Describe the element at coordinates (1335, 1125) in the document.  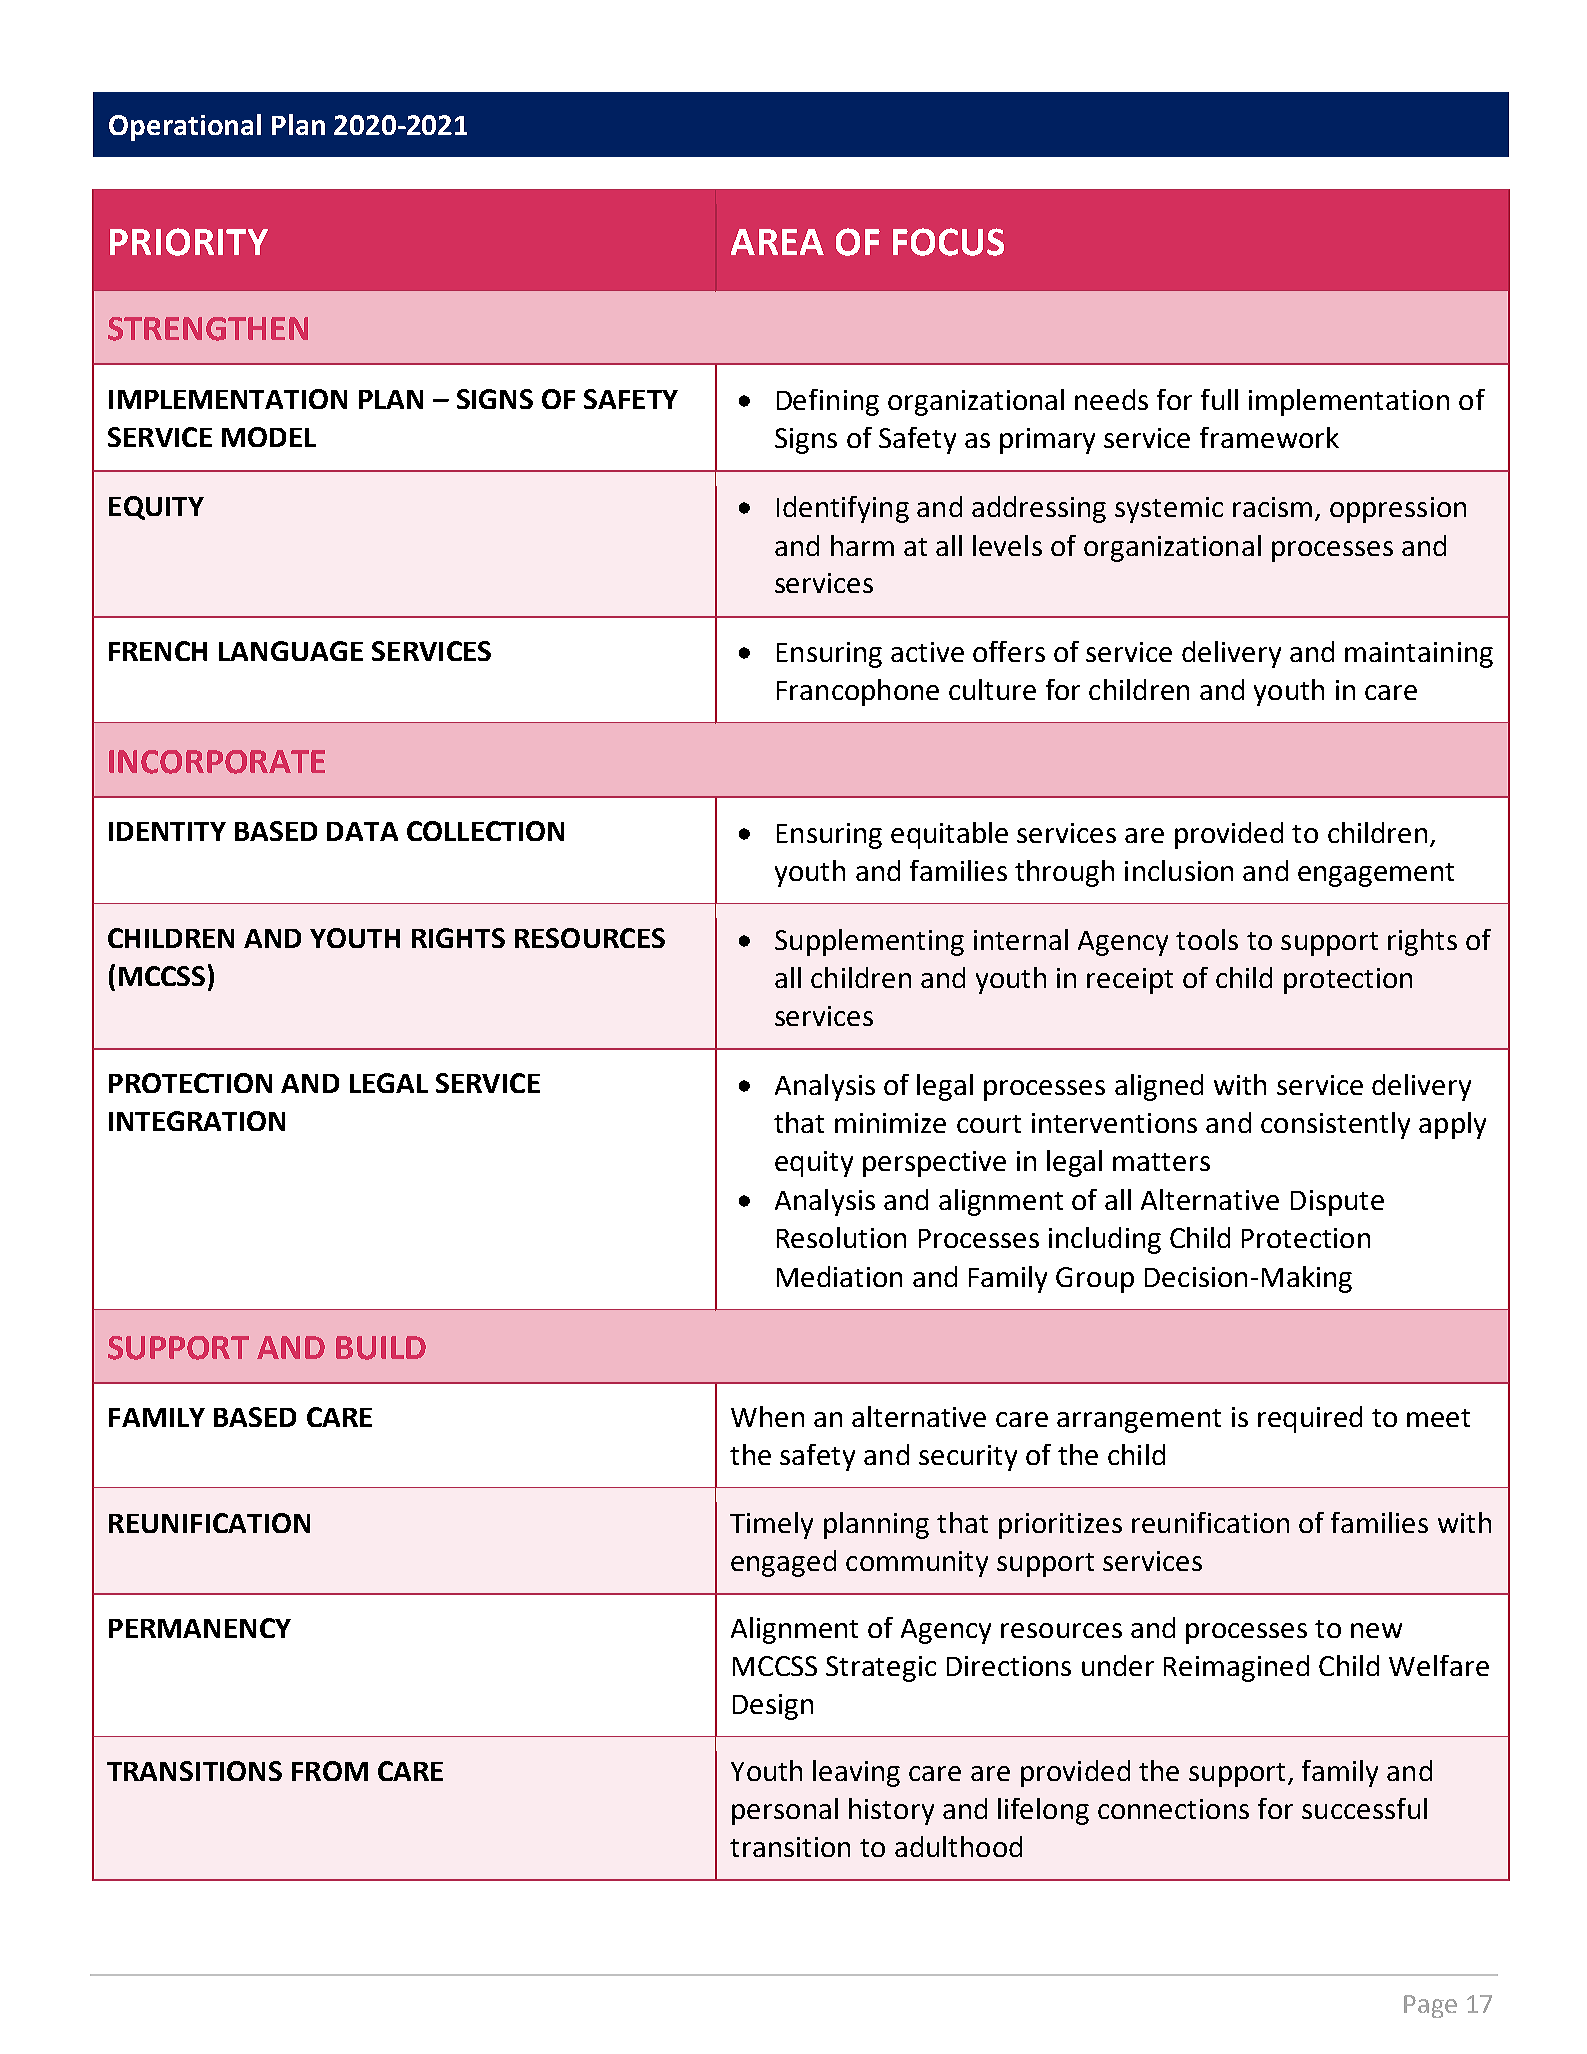
I see `consistently` at that location.
